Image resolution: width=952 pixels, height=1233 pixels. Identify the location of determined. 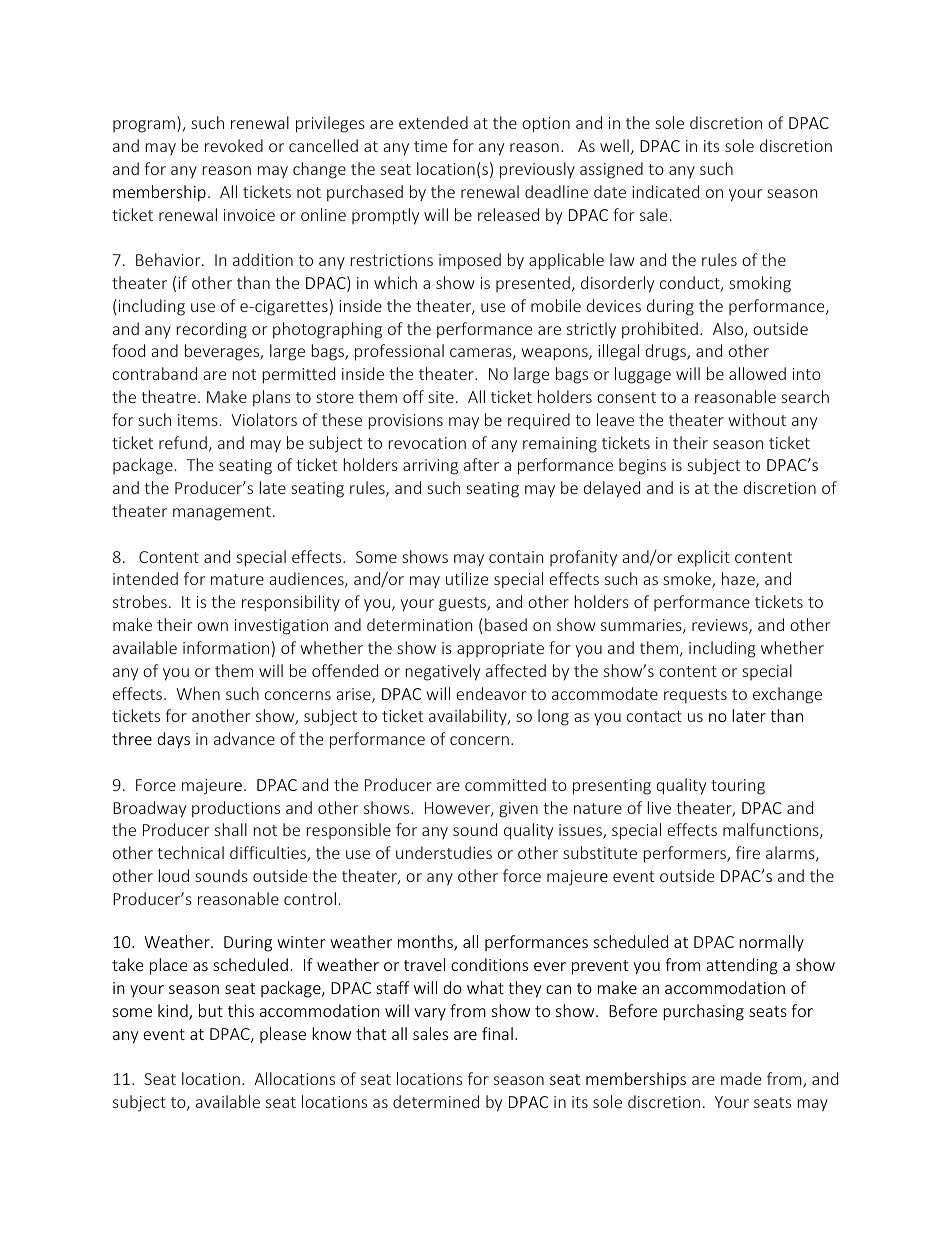
(436, 1101).
